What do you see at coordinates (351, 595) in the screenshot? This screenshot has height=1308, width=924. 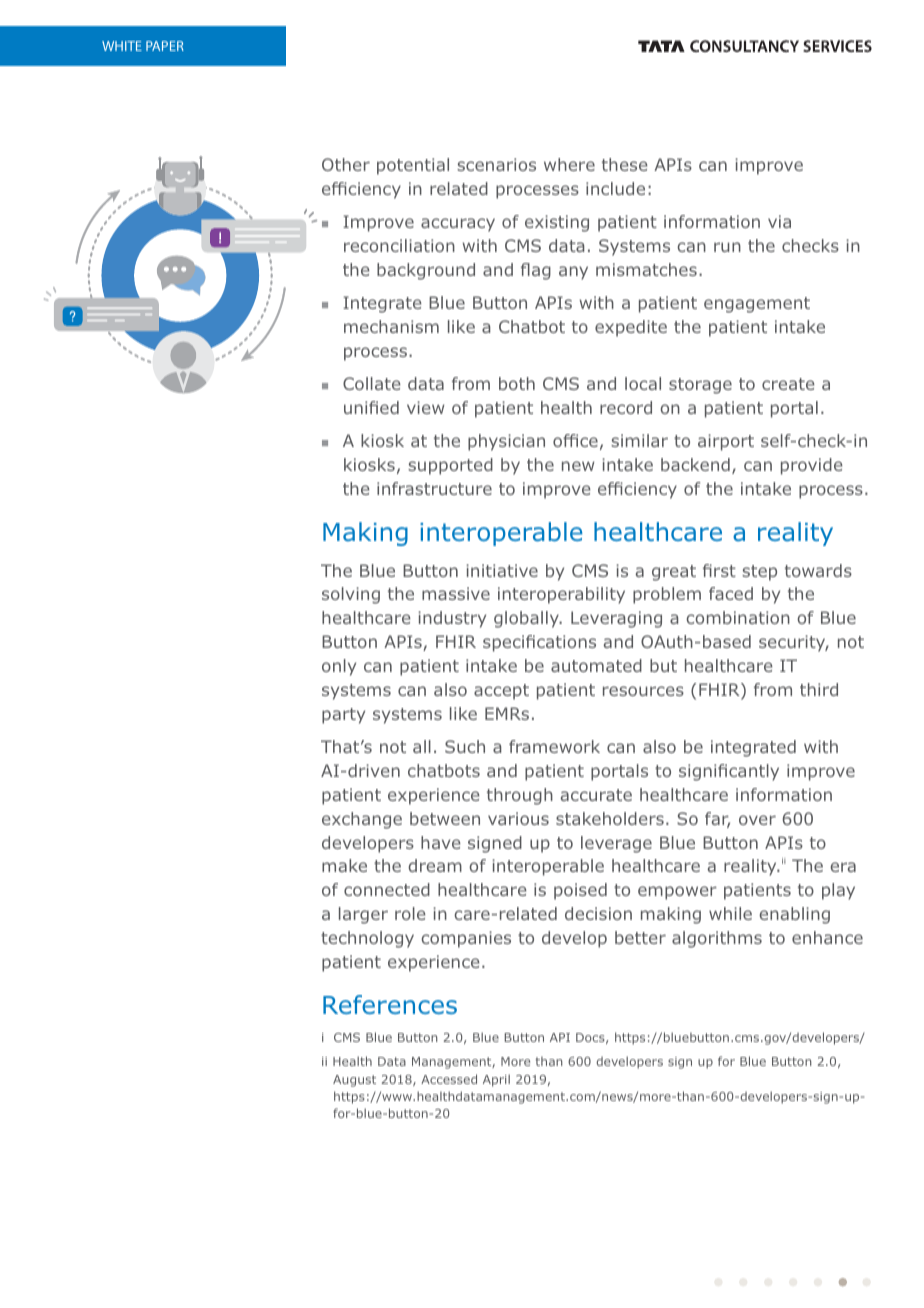 I see `solving` at bounding box center [351, 595].
